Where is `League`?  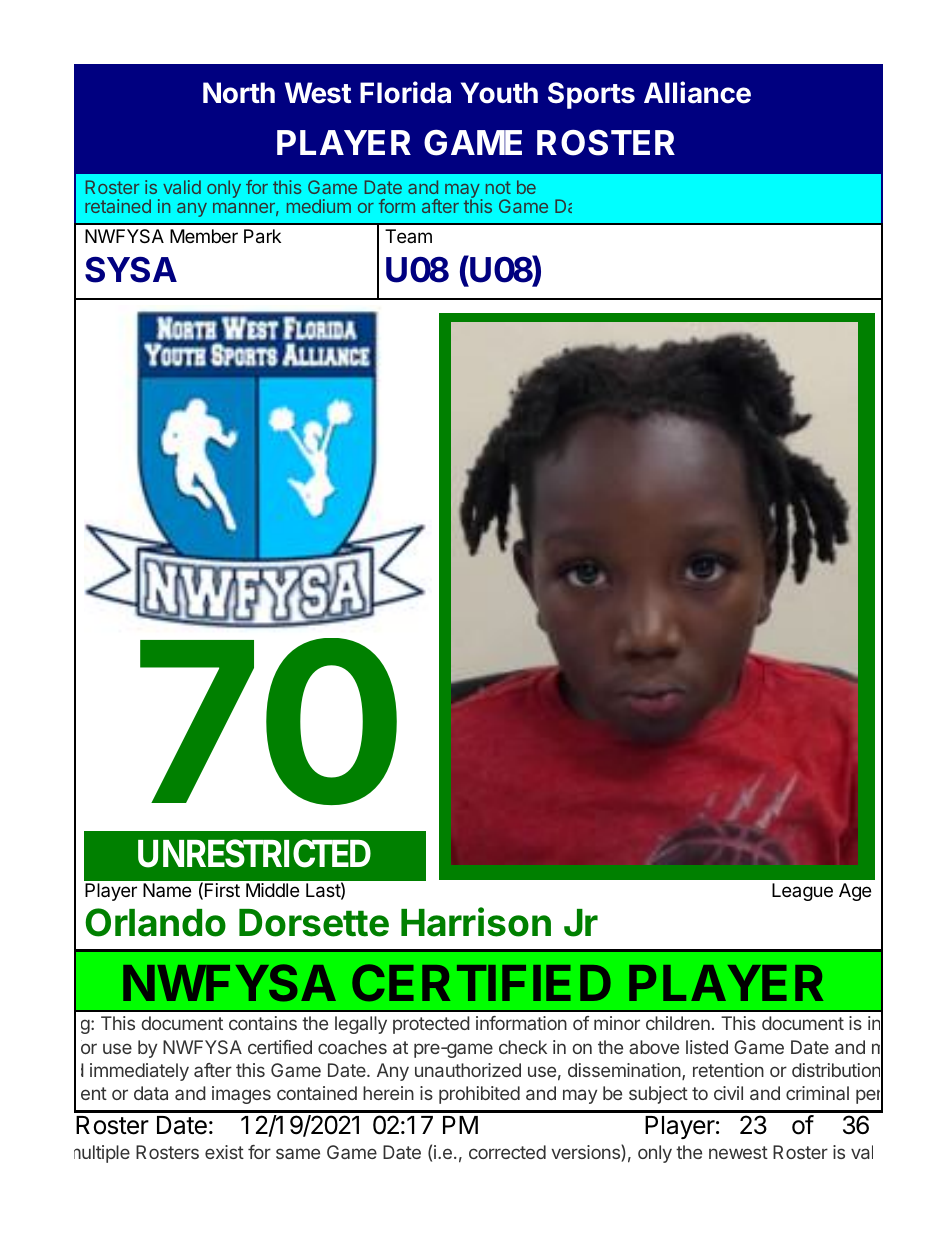
League is located at coordinates (802, 892).
